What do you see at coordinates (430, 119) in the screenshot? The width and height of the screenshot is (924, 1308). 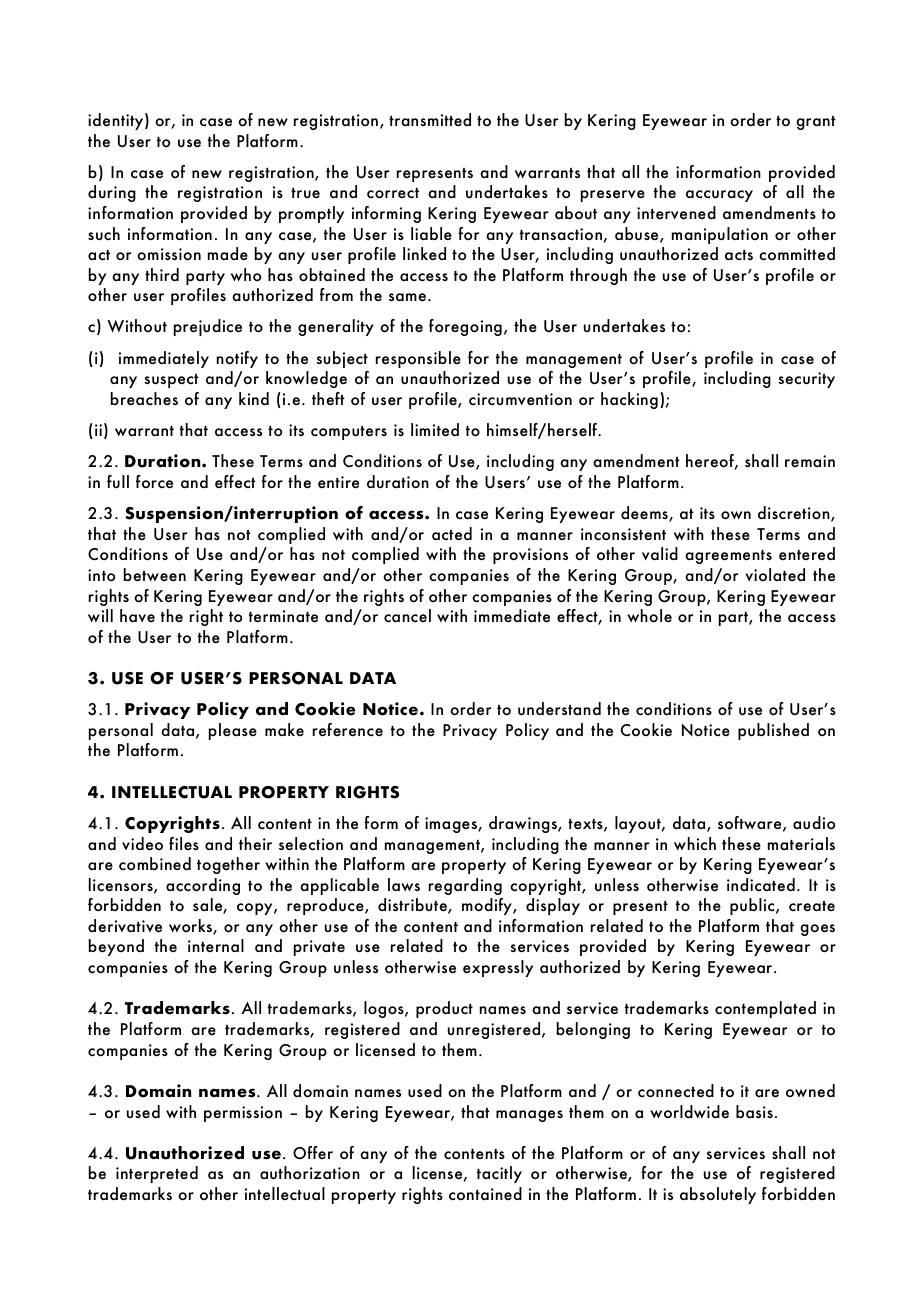 I see `transmitted` at bounding box center [430, 119].
